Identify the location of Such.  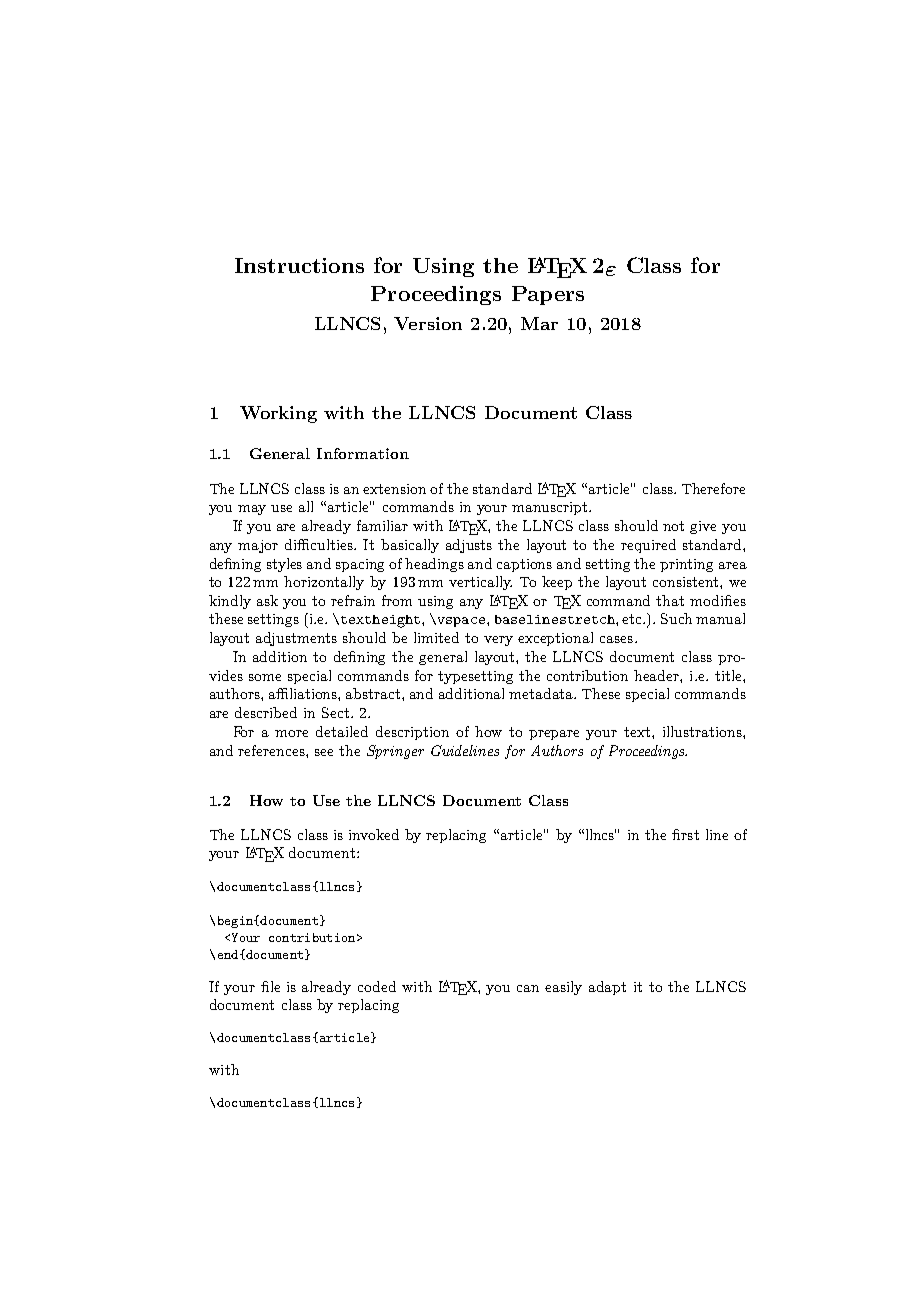
(676, 618).
